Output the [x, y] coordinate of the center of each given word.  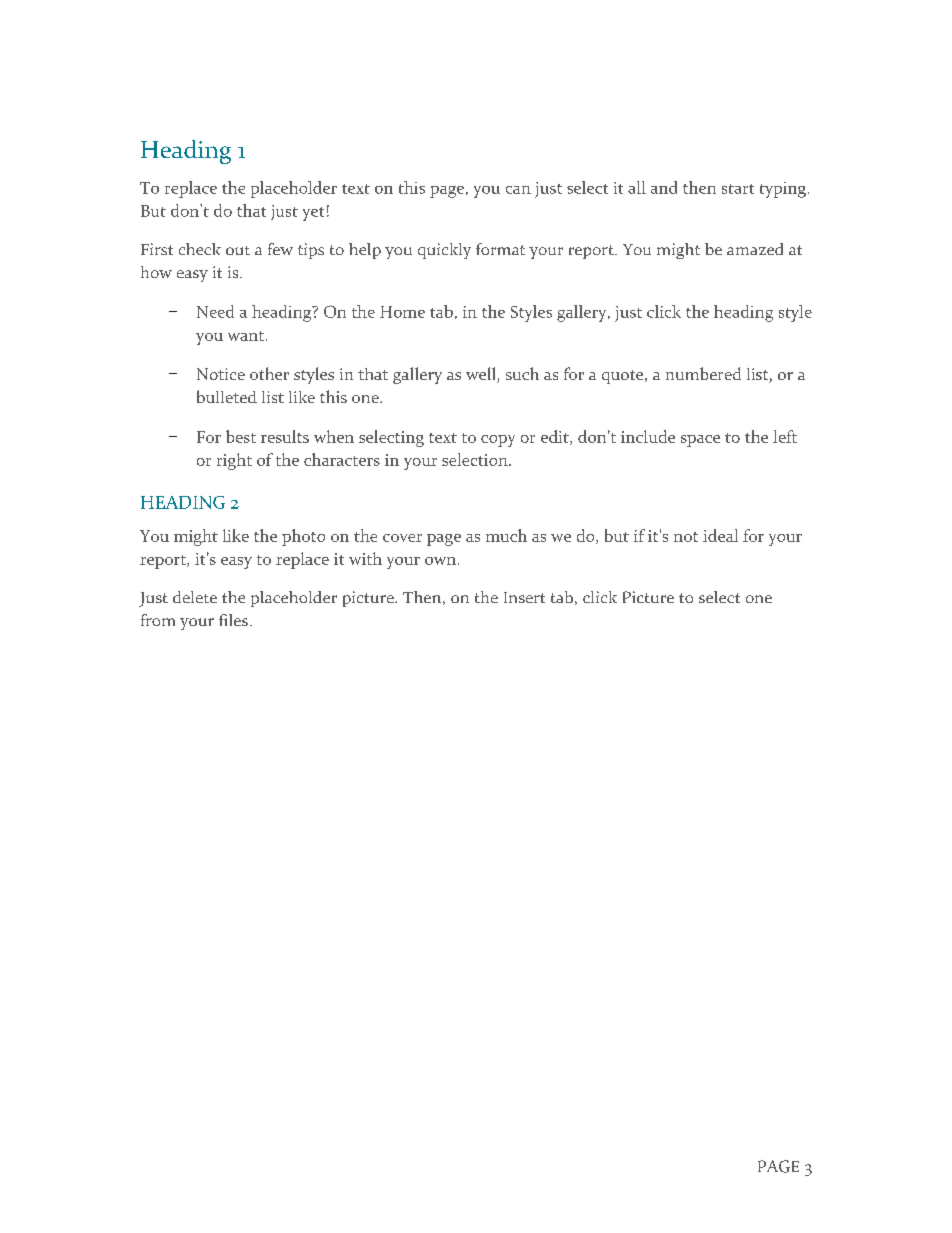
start [738, 189]
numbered [703, 373]
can [518, 190]
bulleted [227, 396]
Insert [524, 597]
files [233, 620]
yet [313, 214]
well [482, 375]
